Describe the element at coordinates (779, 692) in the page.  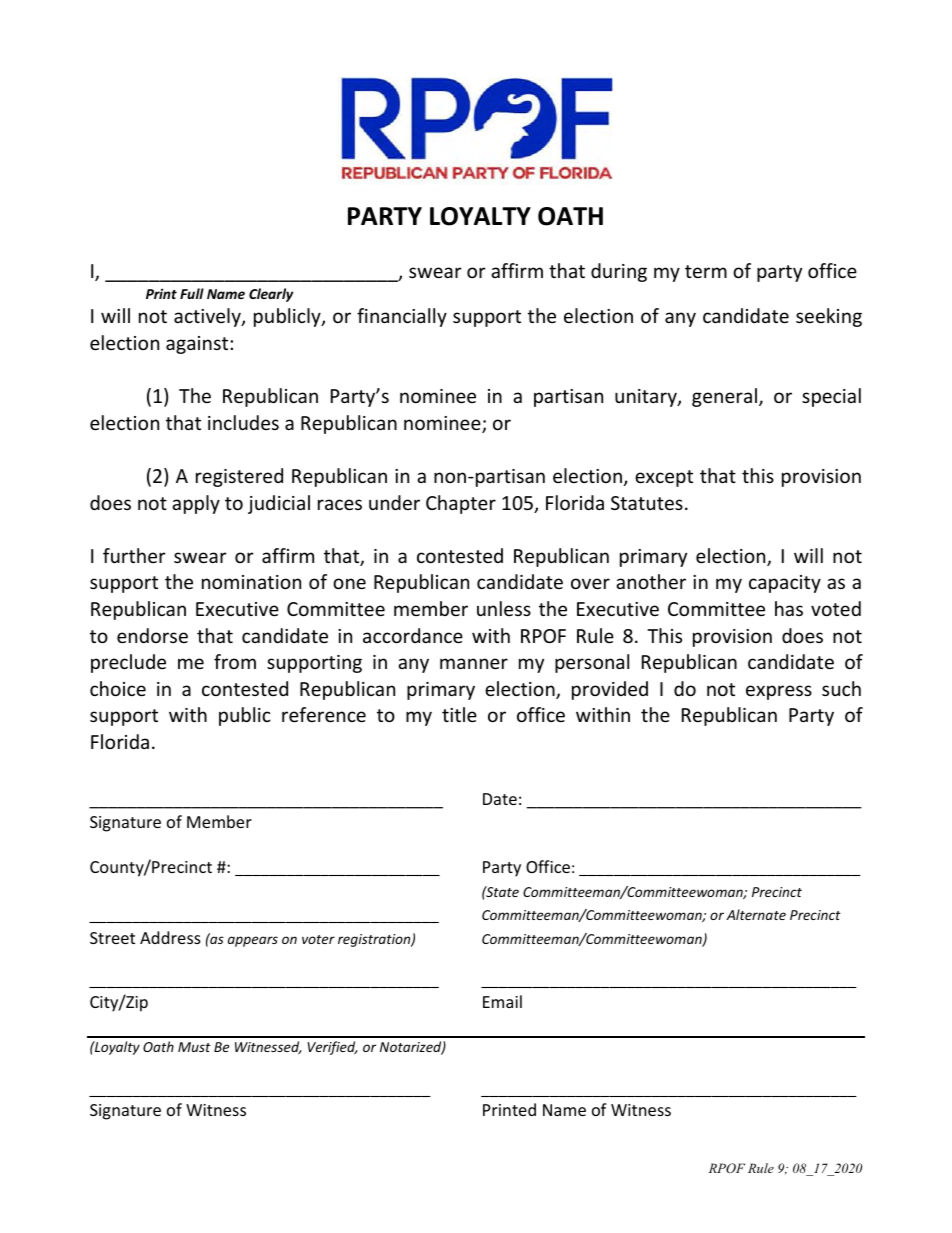
I see `express` at that location.
